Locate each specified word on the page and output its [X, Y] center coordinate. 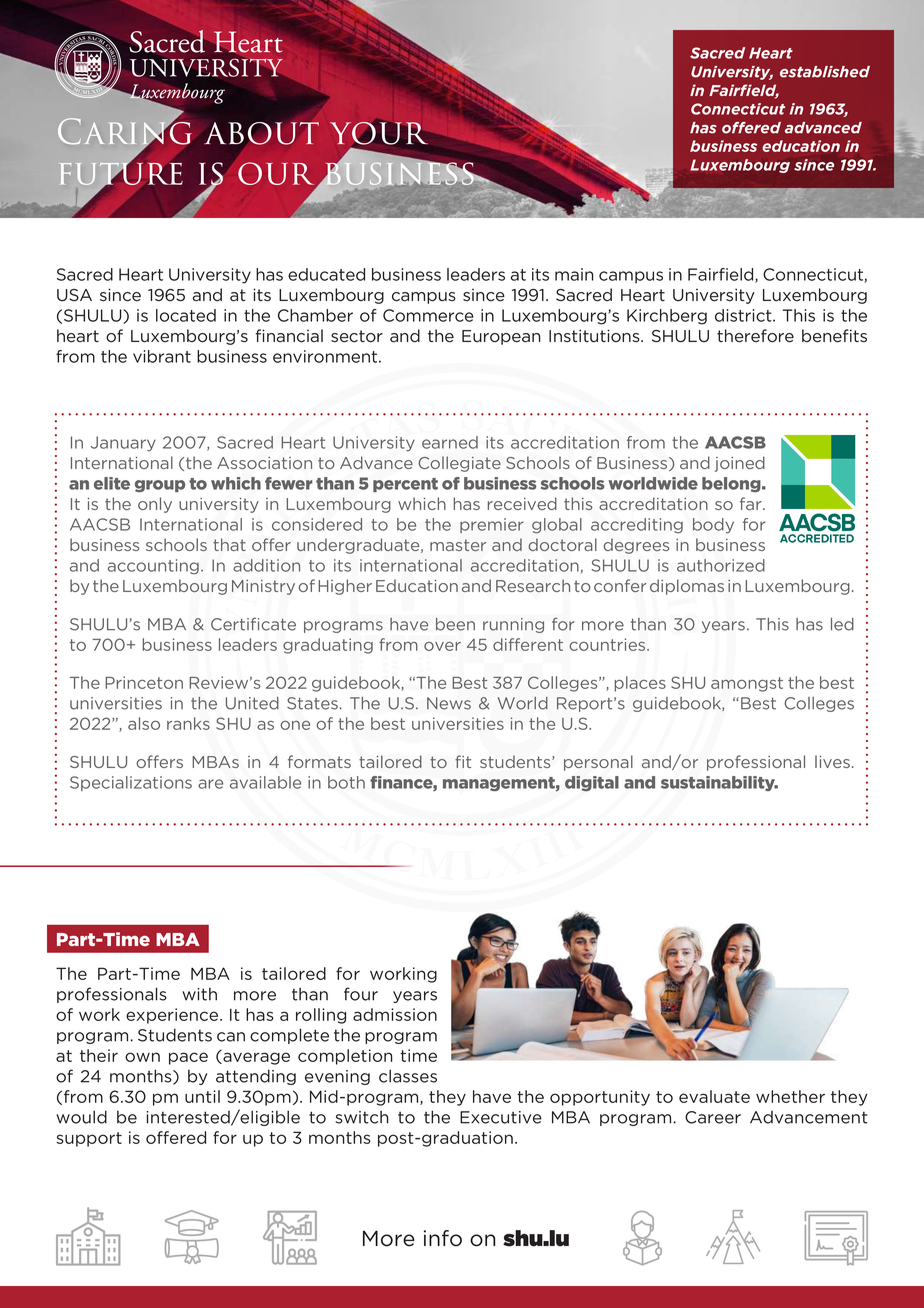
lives [832, 761]
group [160, 486]
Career [713, 1117]
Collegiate [459, 464]
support [89, 1139]
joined [740, 464]
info [443, 1238]
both [346, 782]
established [825, 72]
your [380, 133]
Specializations [131, 783]
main [574, 274]
